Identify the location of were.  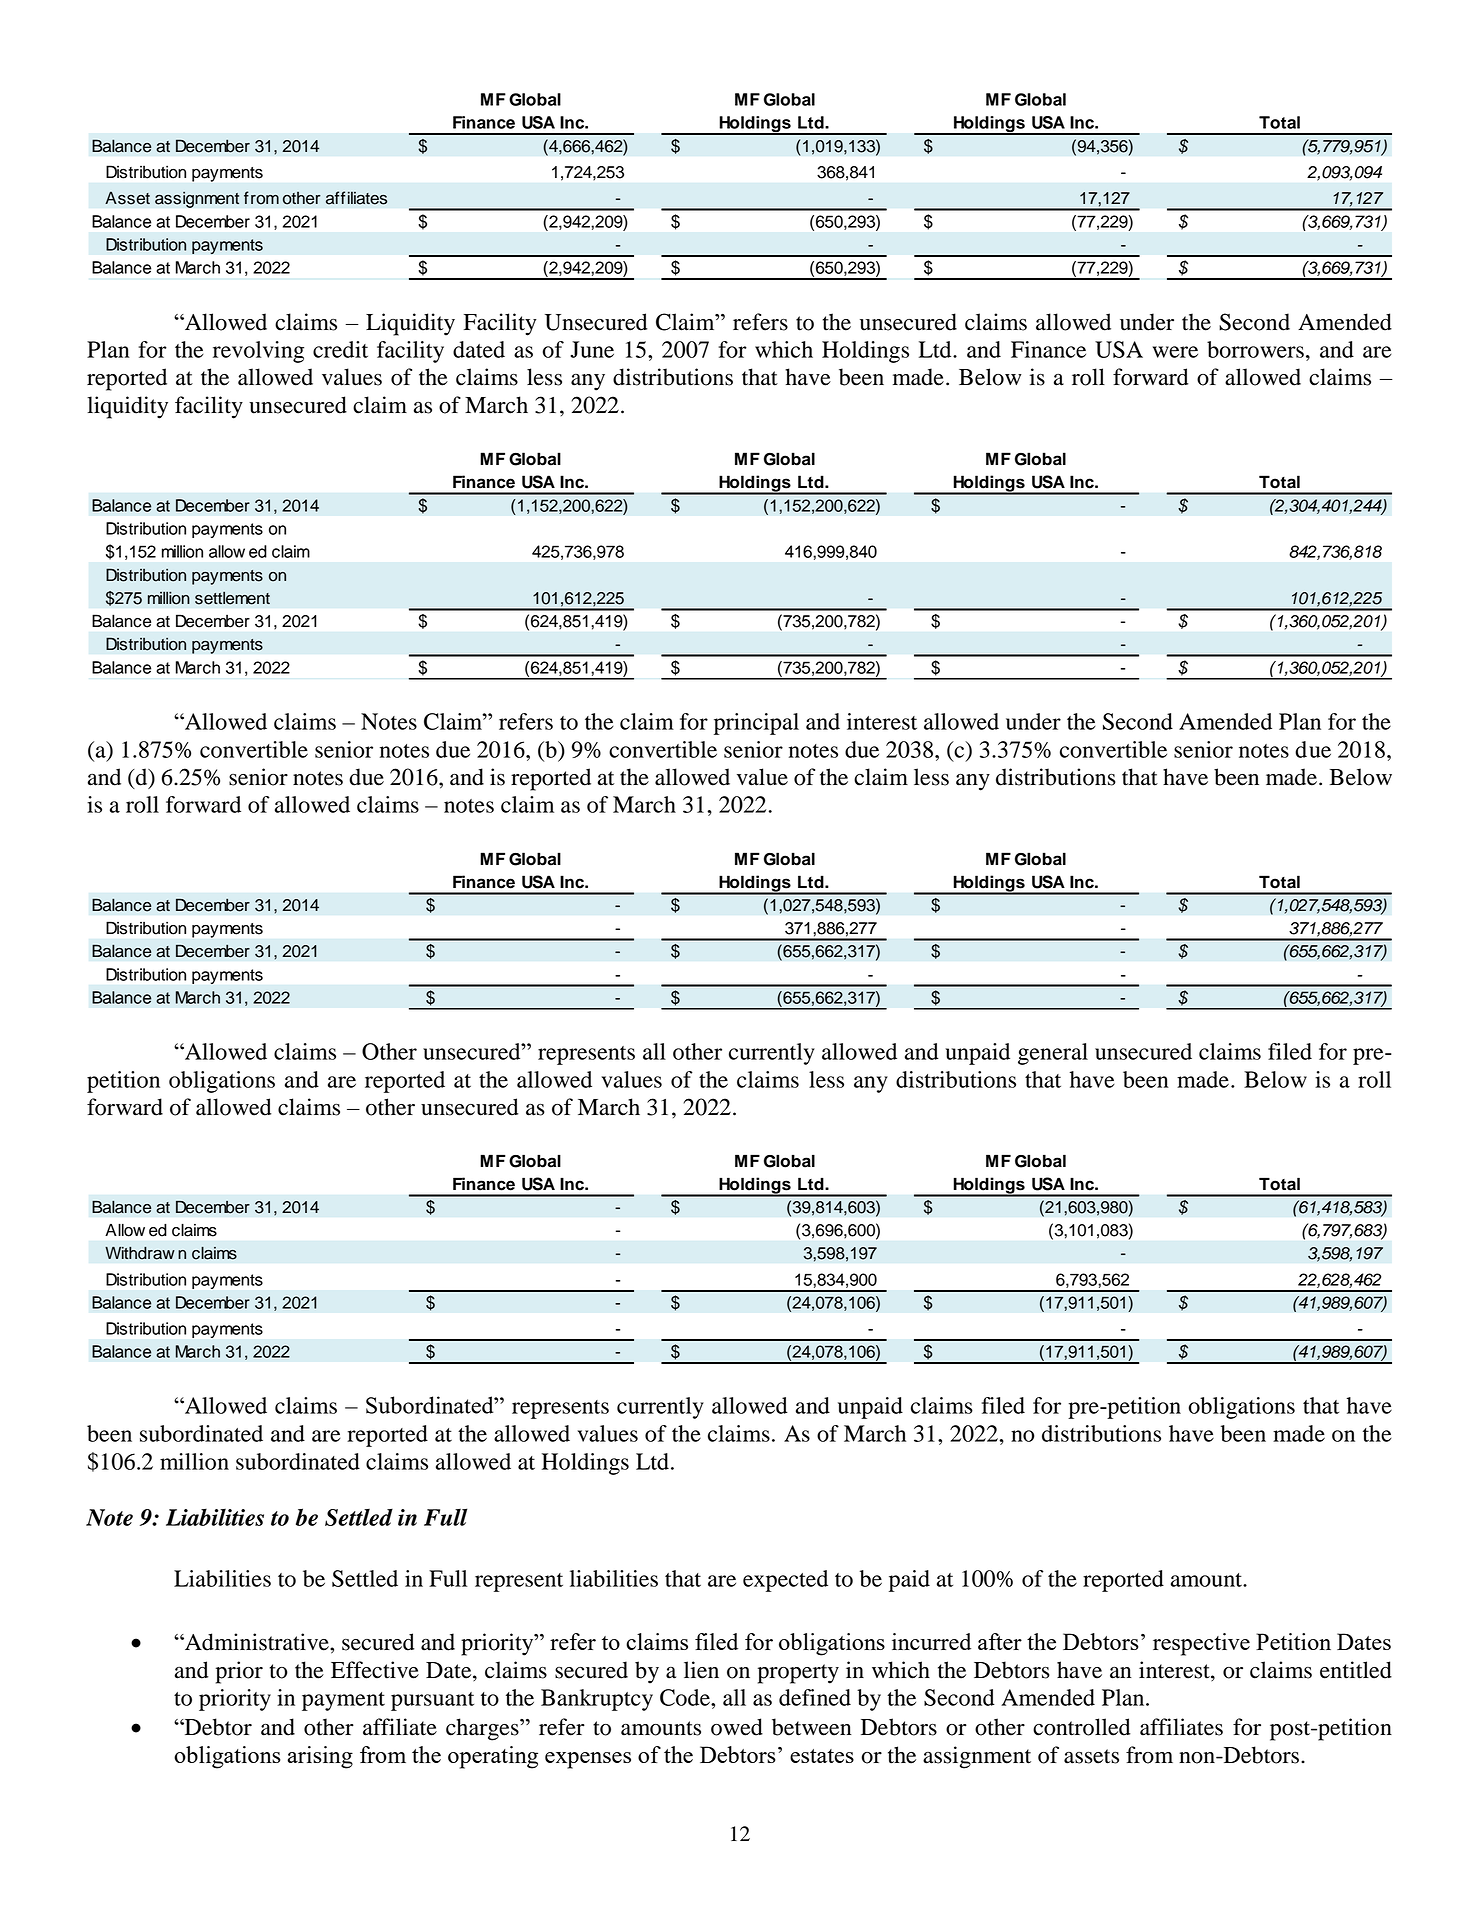
(1175, 352).
